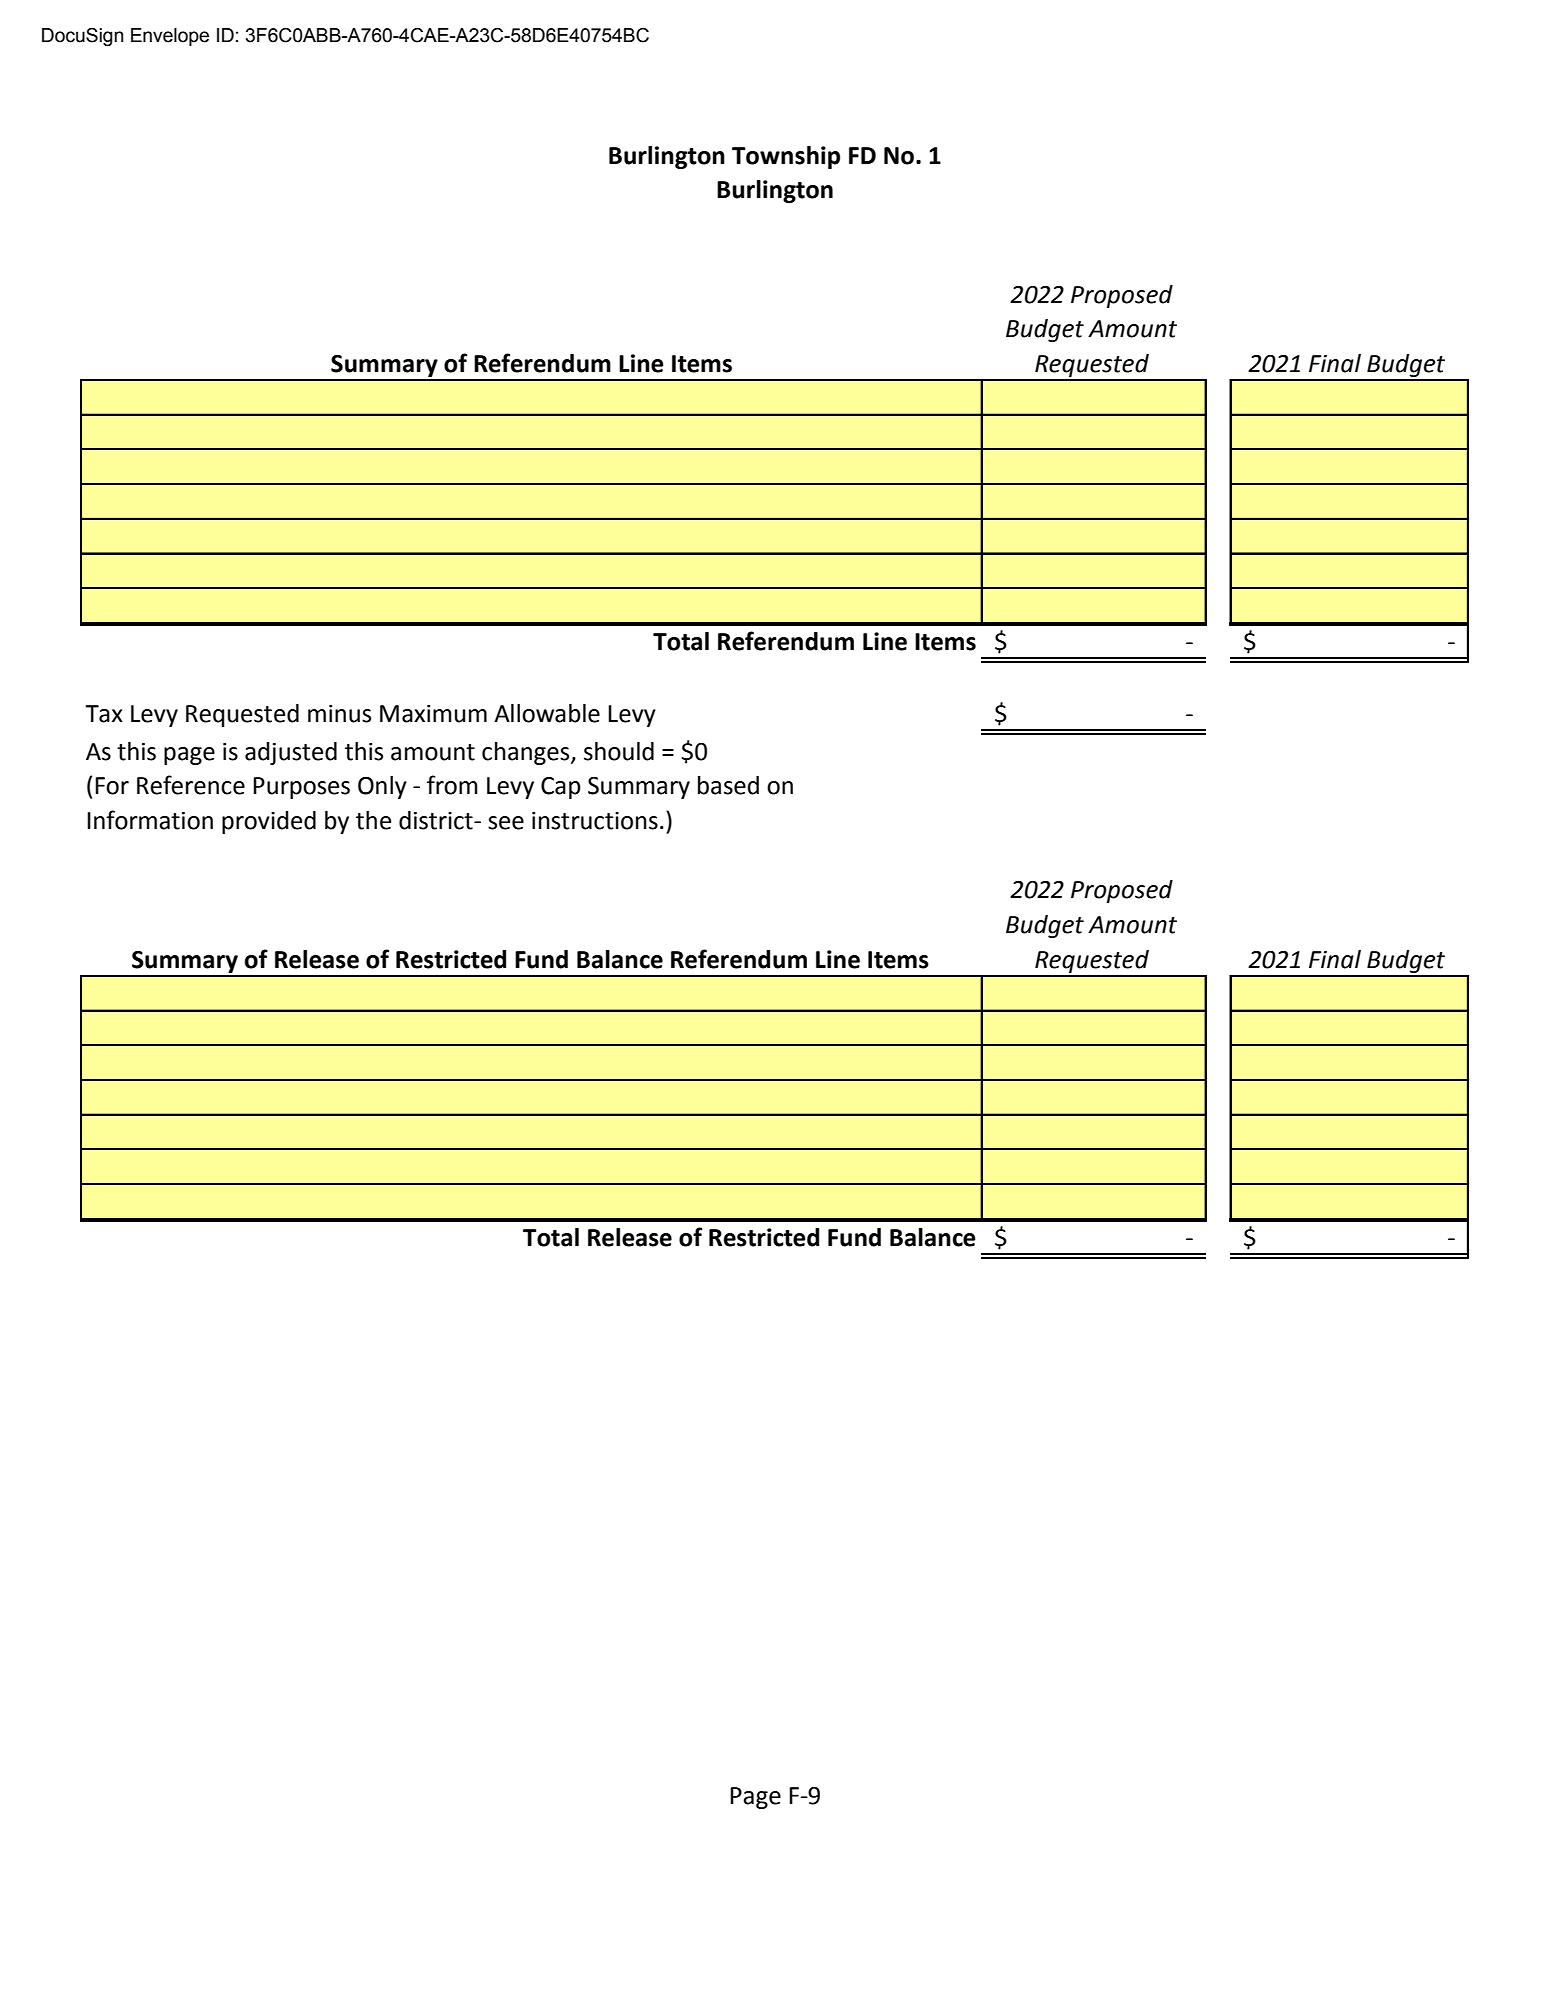  What do you see at coordinates (728, 785) in the screenshot?
I see `based` at bounding box center [728, 785].
